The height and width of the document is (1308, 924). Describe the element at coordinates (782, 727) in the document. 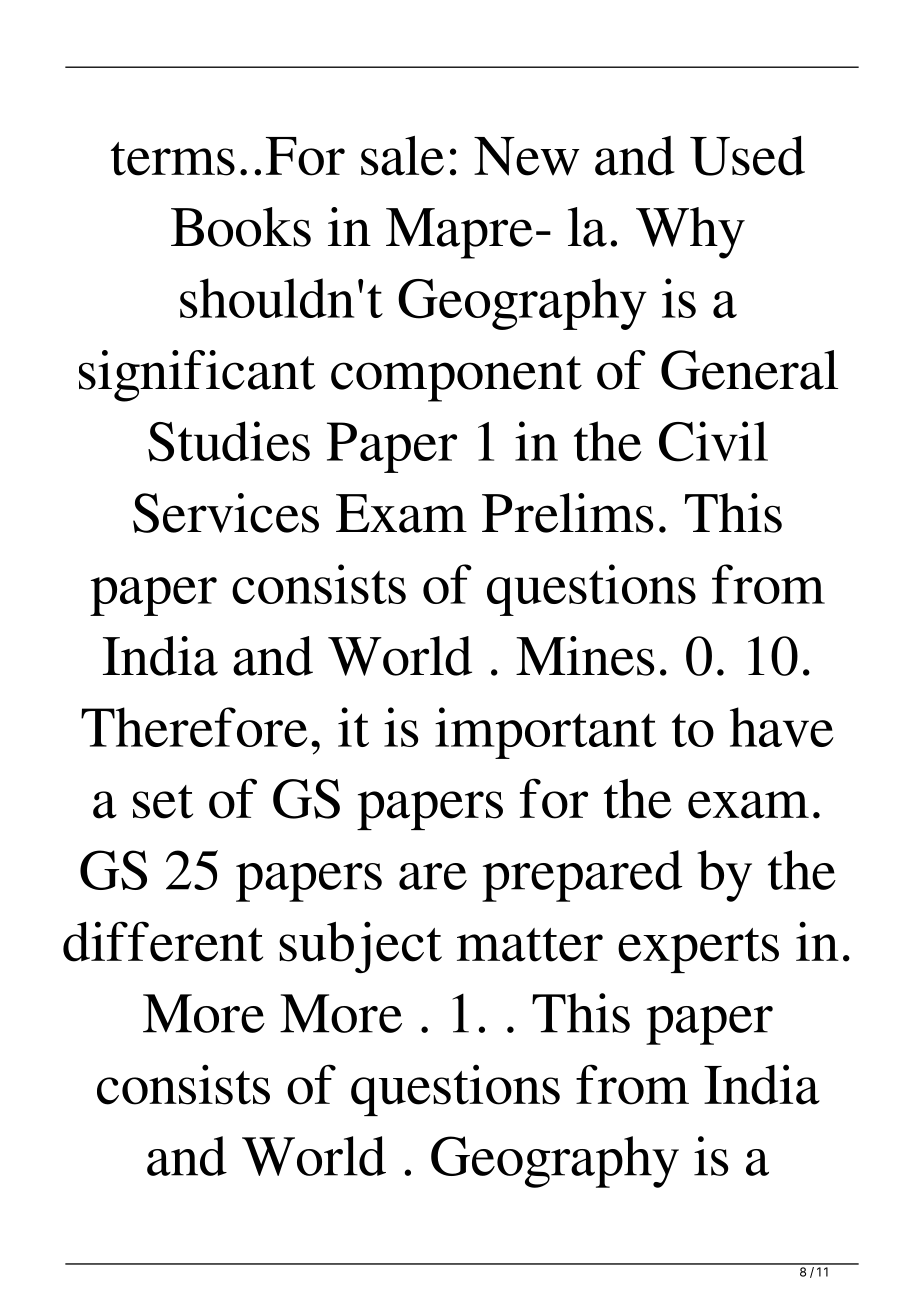

I see `have` at that location.
